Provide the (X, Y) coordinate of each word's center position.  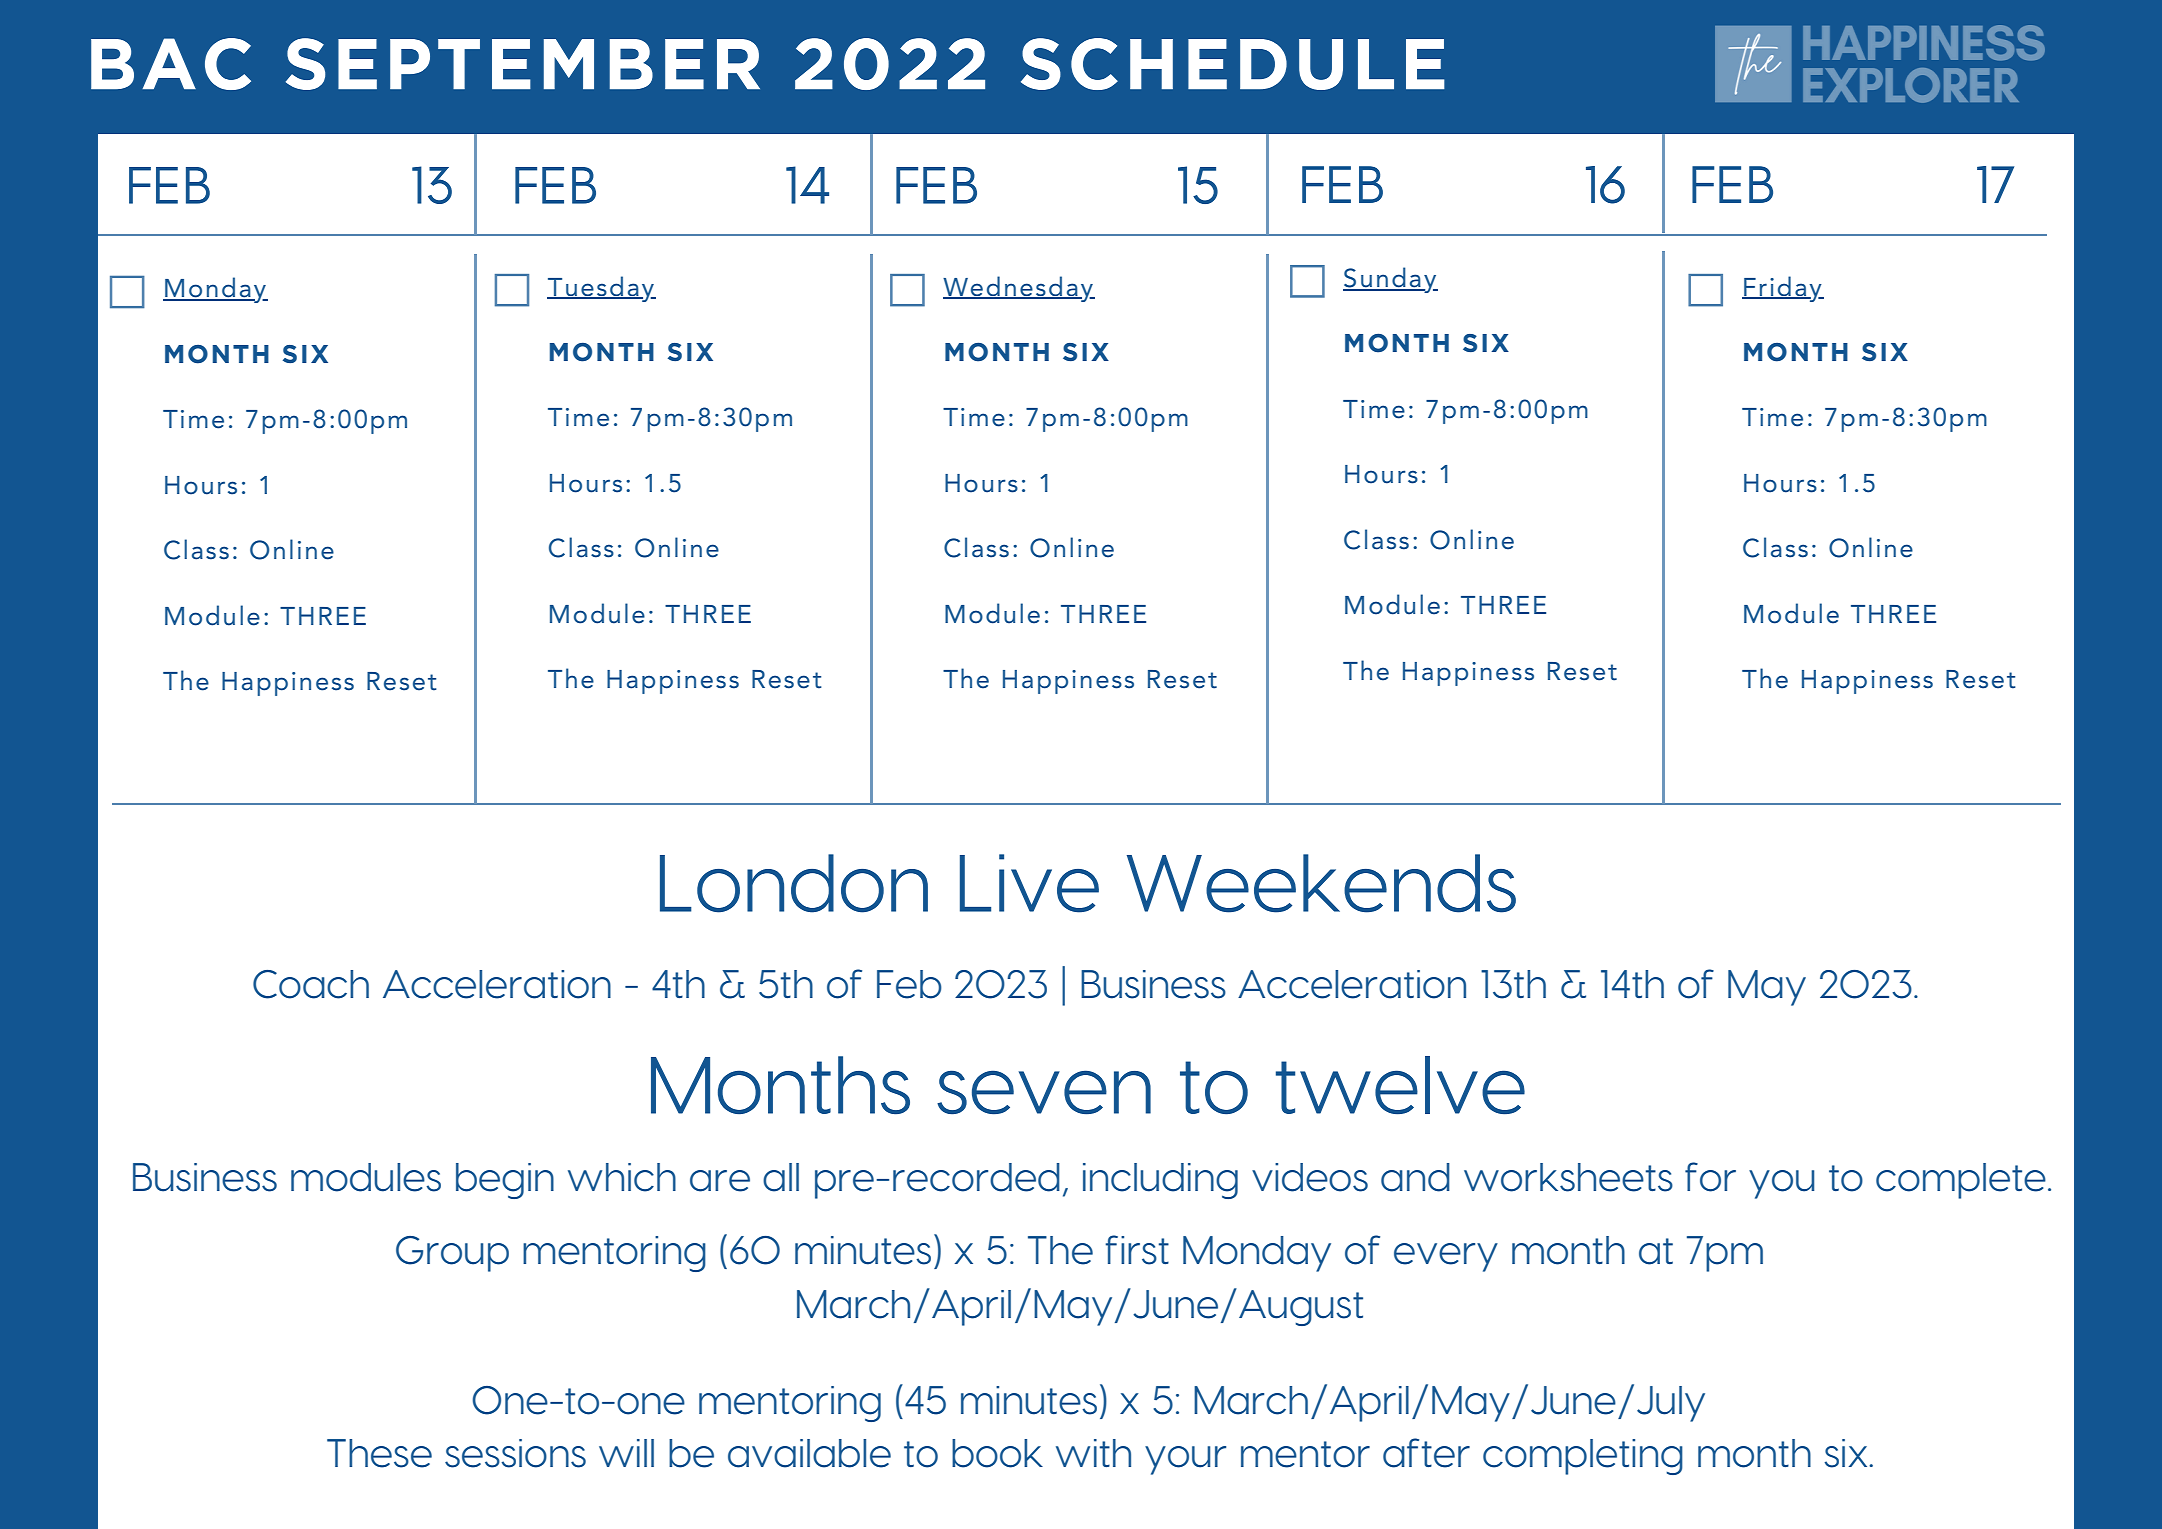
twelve (1400, 1085)
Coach (311, 984)
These (379, 1453)
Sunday (1390, 280)
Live (1029, 883)
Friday (1783, 289)
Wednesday (1019, 289)
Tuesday (601, 289)
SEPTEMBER (523, 64)
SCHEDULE (1233, 64)
